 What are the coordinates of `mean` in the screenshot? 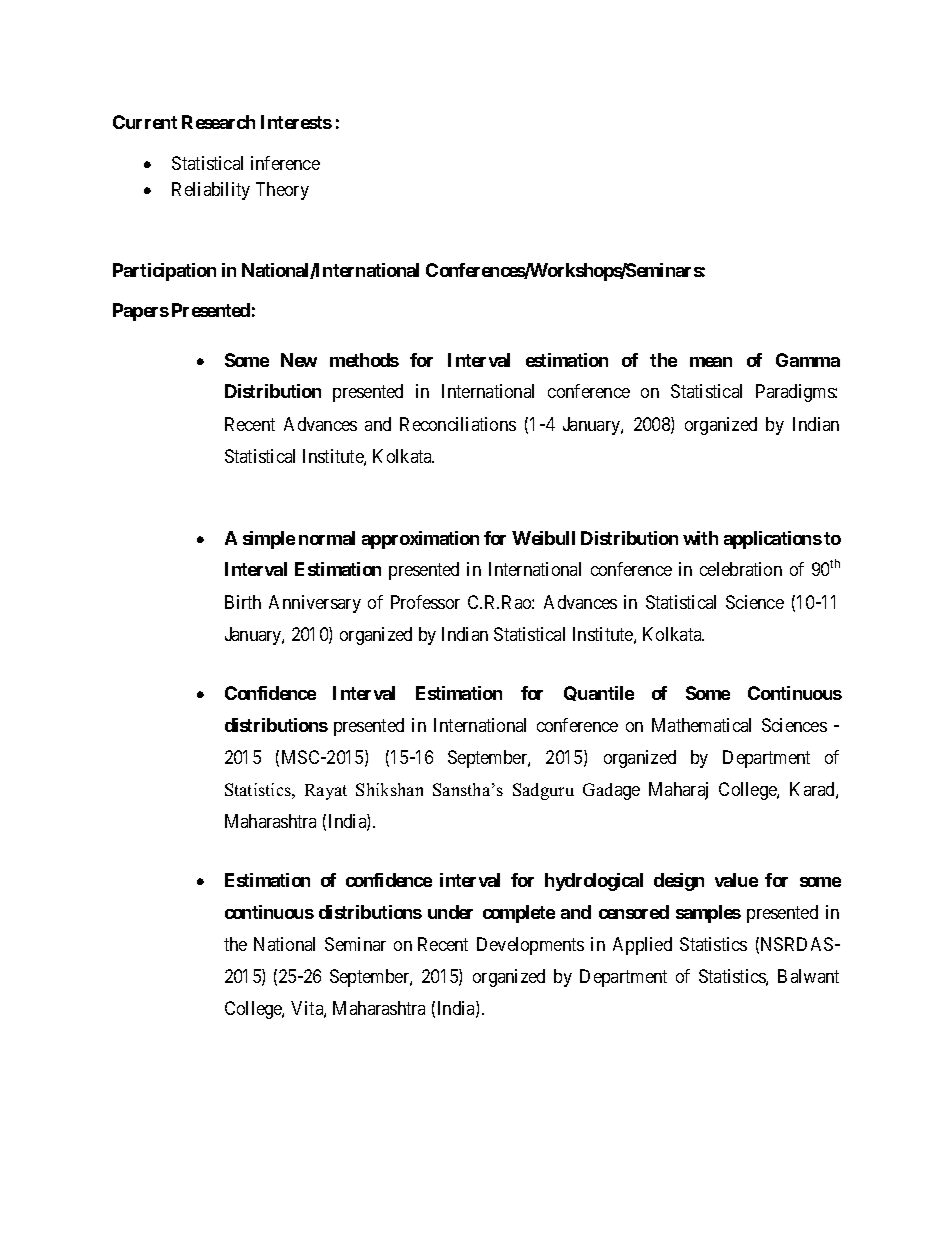 It's located at (711, 362).
